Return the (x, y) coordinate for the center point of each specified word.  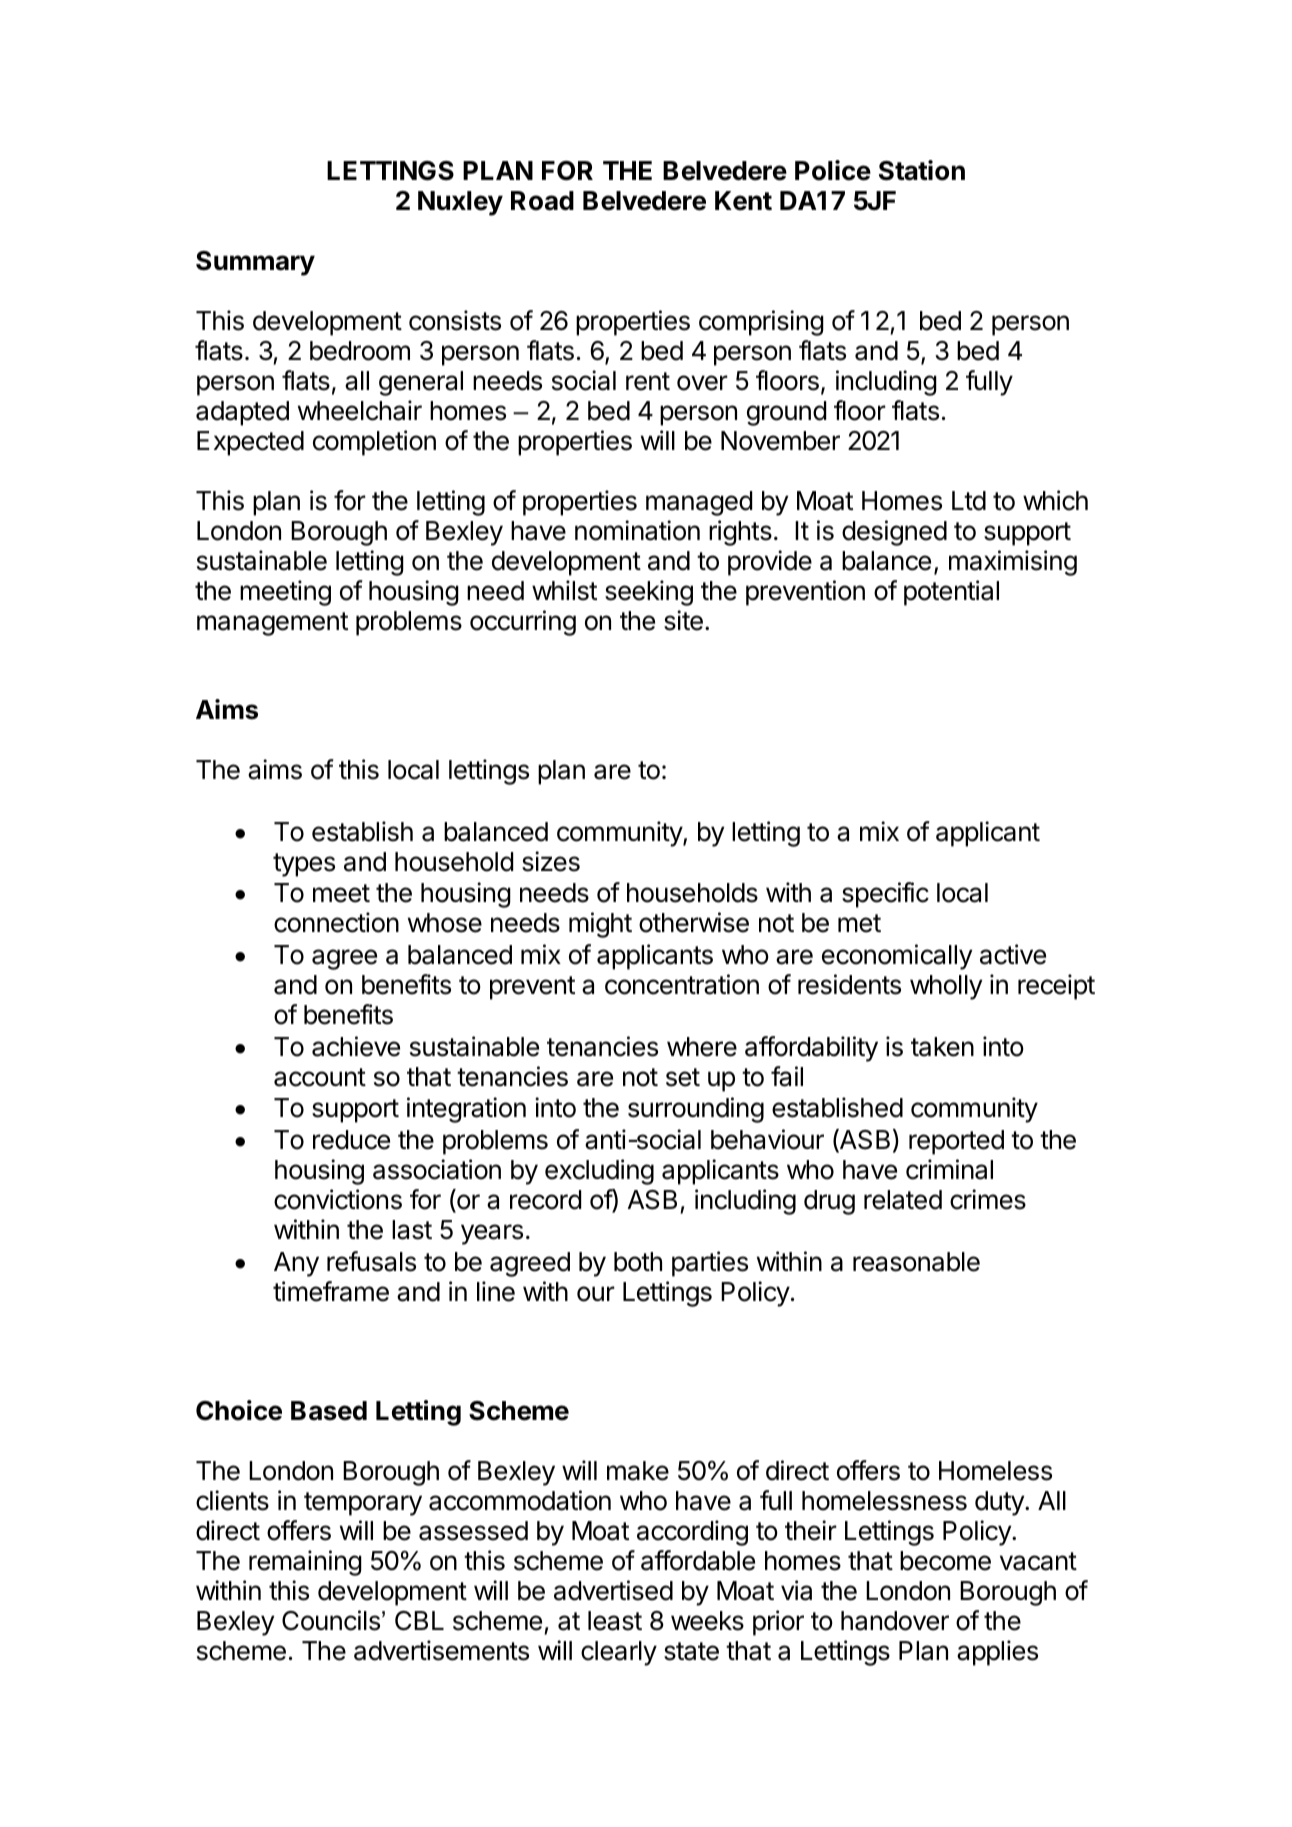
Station (922, 170)
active (1013, 954)
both (638, 1262)
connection (336, 922)
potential (951, 593)
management (272, 624)
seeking (649, 593)
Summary (255, 263)
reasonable (916, 1262)
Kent (743, 201)
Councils (331, 1620)
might (600, 925)
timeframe (331, 1291)
